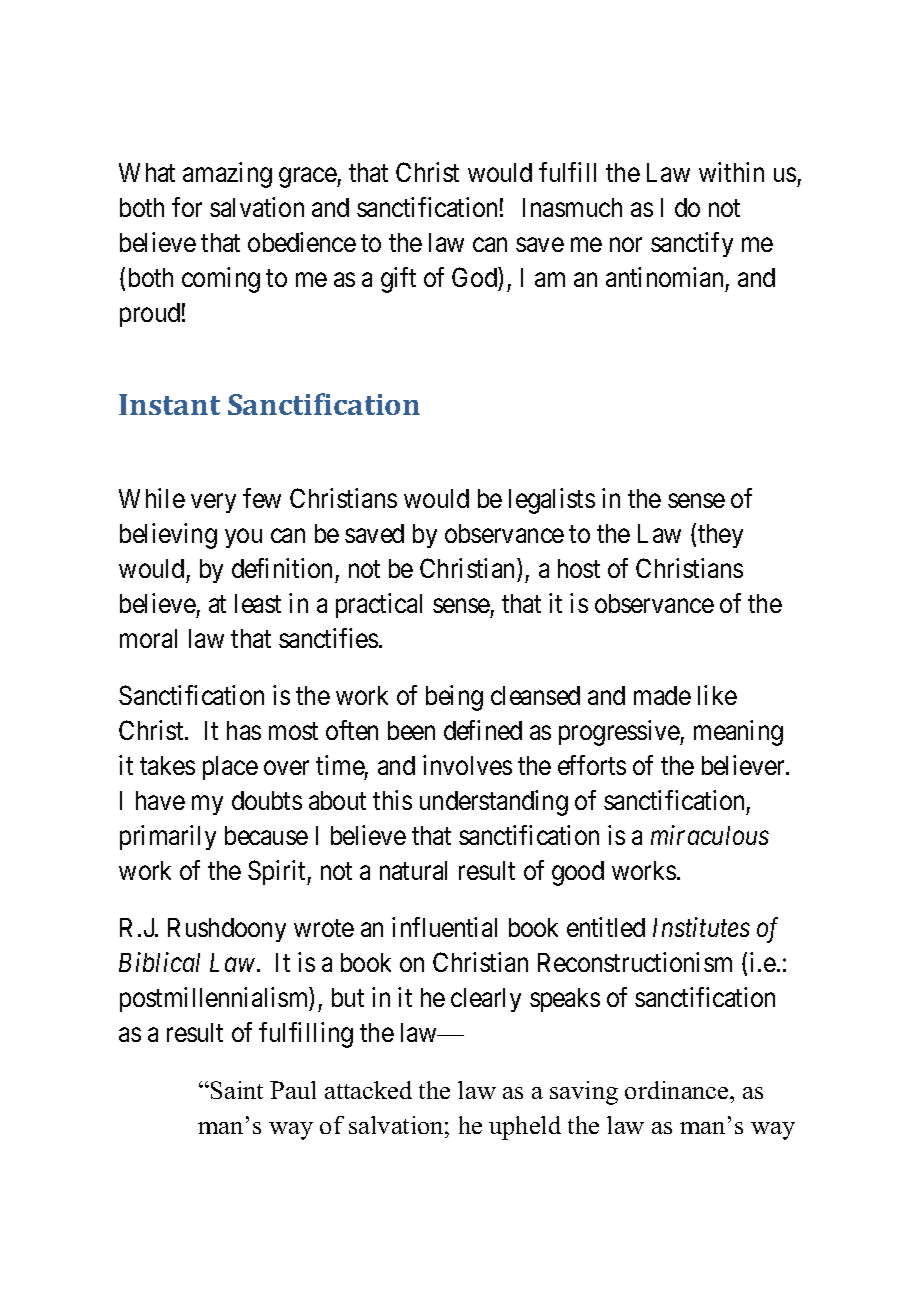 The height and width of the screenshot is (1313, 924). Describe the element at coordinates (227, 175) in the screenshot. I see `amazing` at that location.
